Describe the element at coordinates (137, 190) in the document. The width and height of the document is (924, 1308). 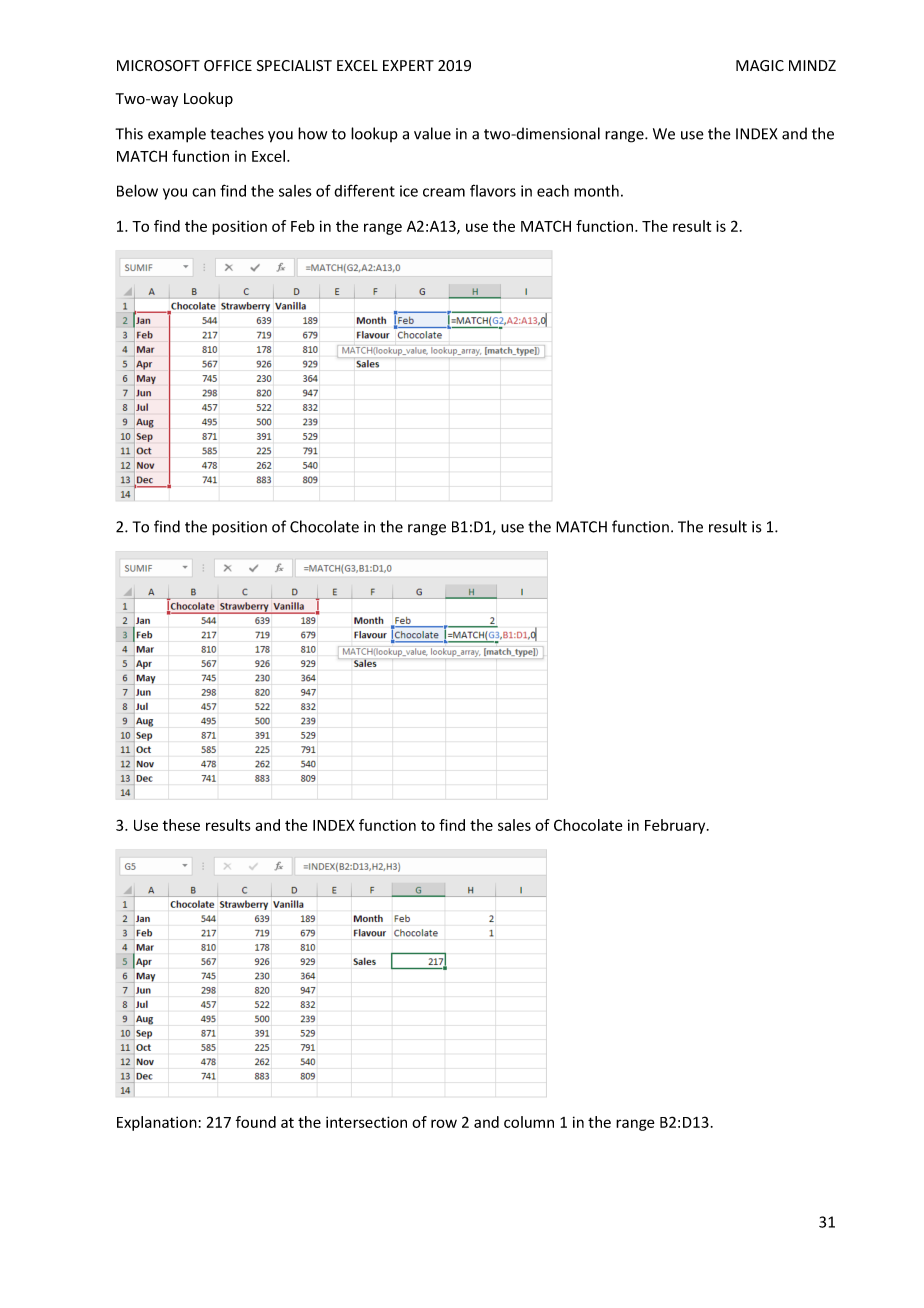
I see `Below` at that location.
